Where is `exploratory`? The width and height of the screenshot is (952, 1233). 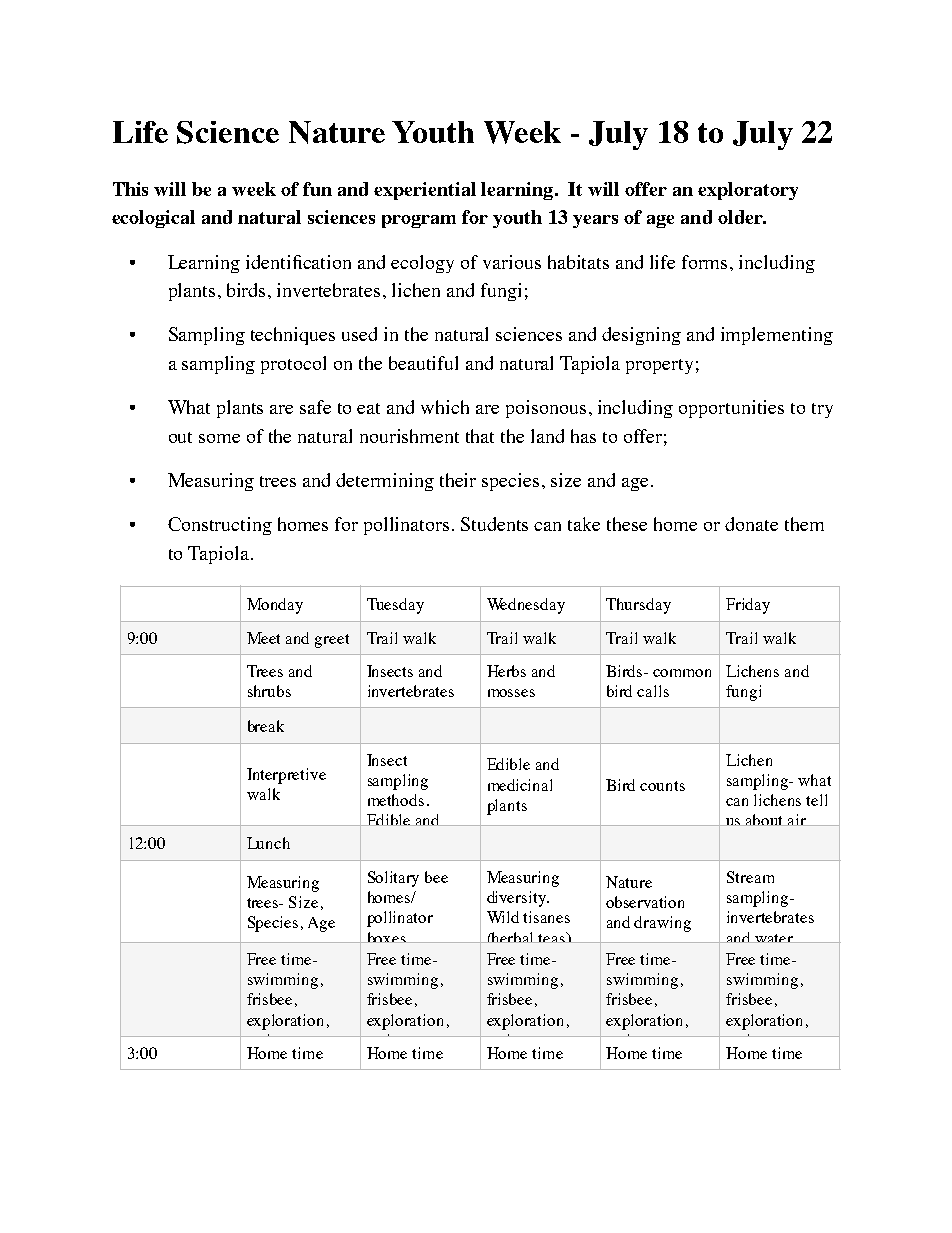
exploratory is located at coordinates (748, 191).
